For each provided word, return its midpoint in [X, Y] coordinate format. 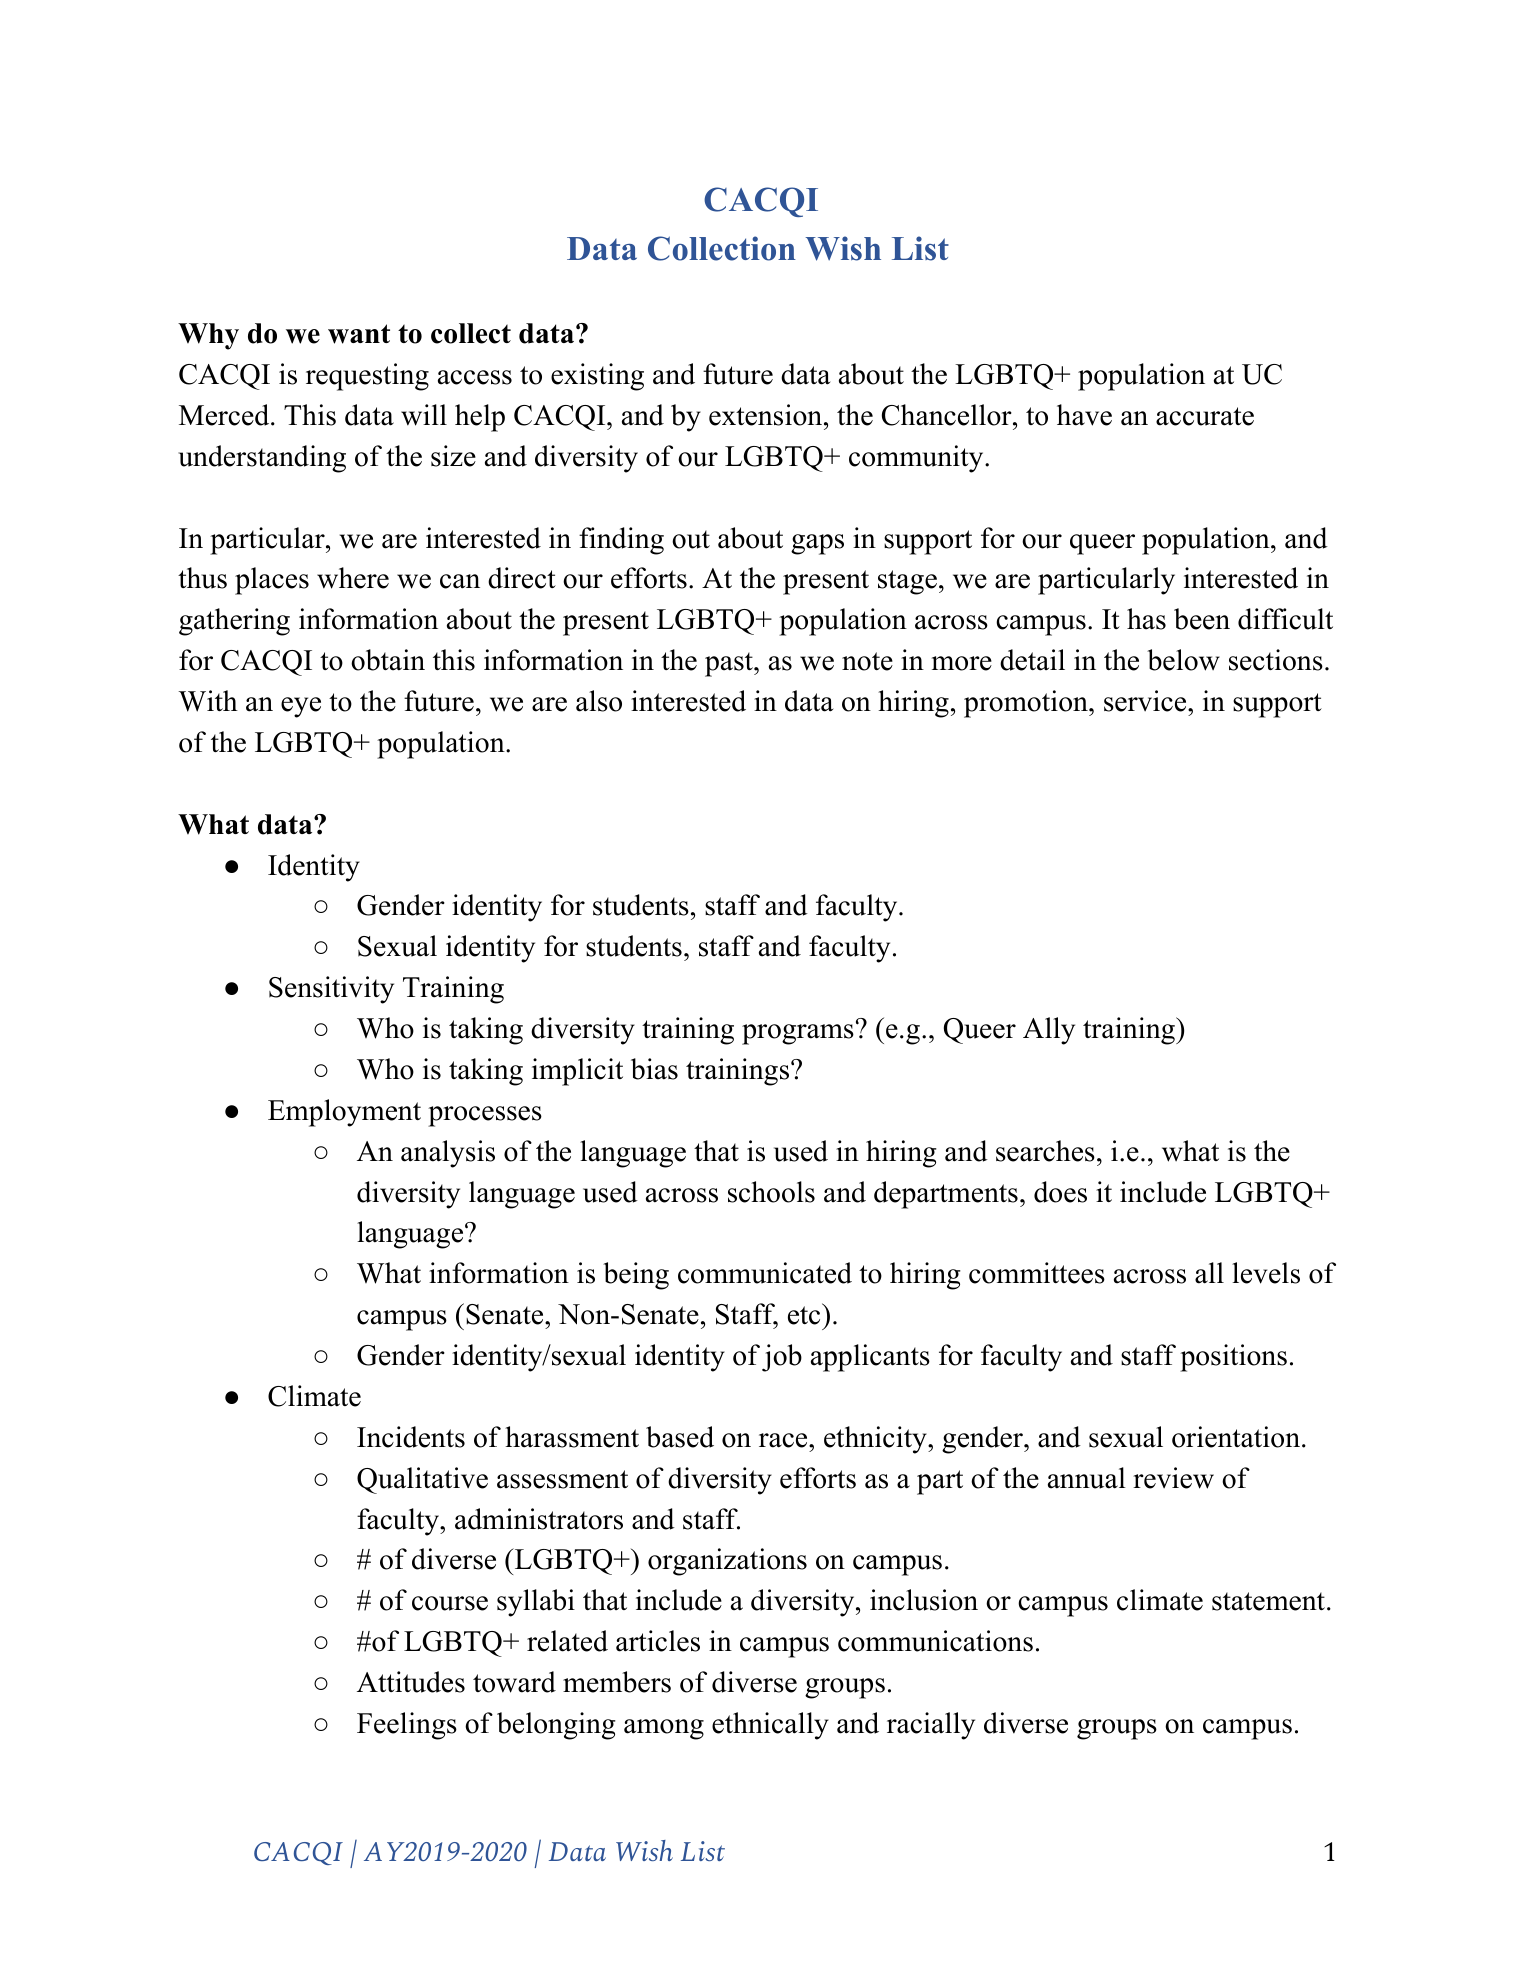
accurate [1205, 416]
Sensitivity [331, 990]
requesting [367, 377]
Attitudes [411, 1682]
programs [798, 1034]
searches [1045, 1151]
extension [765, 415]
